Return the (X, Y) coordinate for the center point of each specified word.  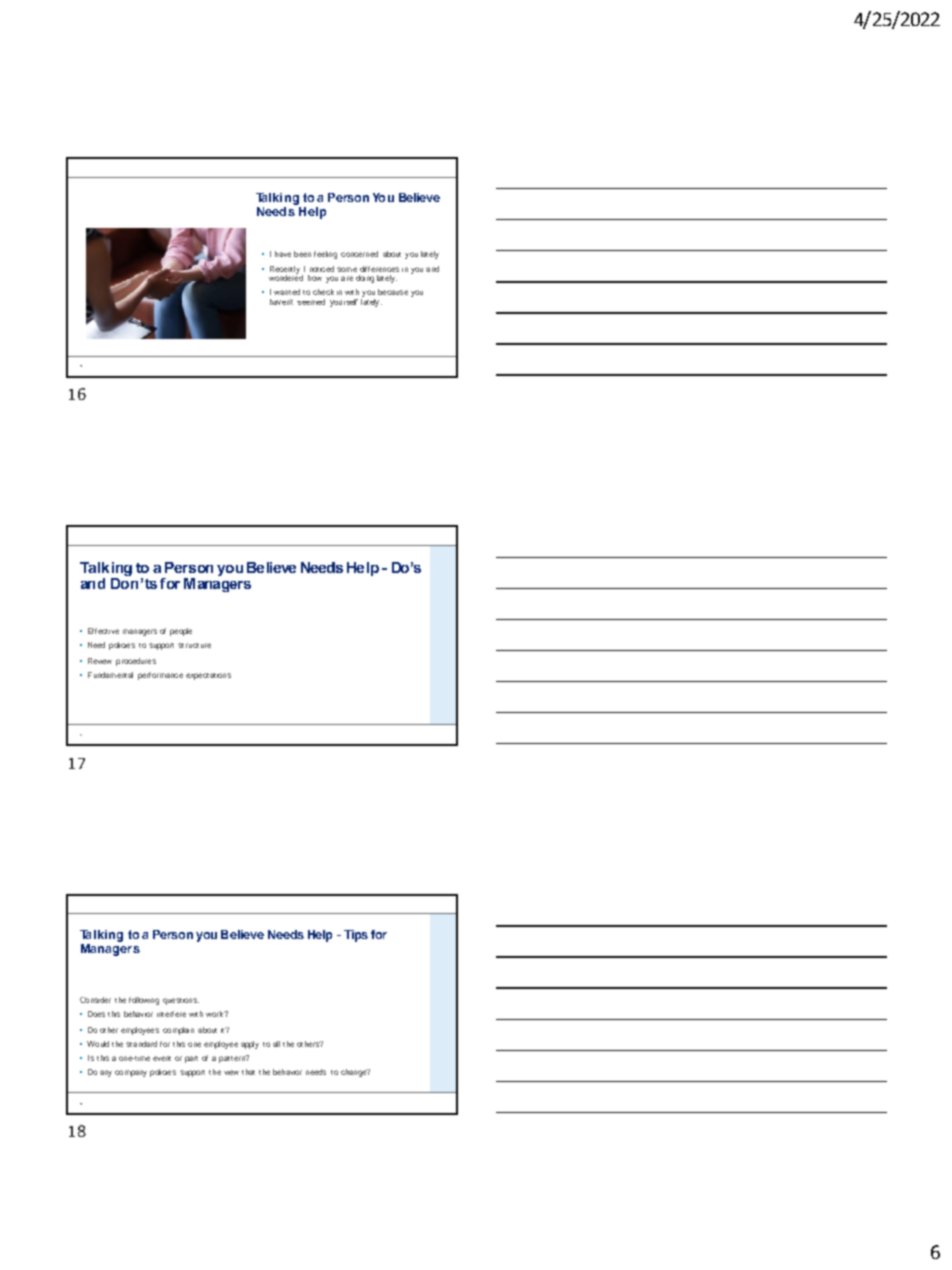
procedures (136, 662)
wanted (287, 292)
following (144, 1001)
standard (141, 1044)
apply (250, 1045)
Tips (356, 936)
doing (365, 279)
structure (194, 645)
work (216, 1014)
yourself (344, 303)
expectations (208, 676)
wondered (286, 276)
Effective (103, 631)
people (181, 632)
